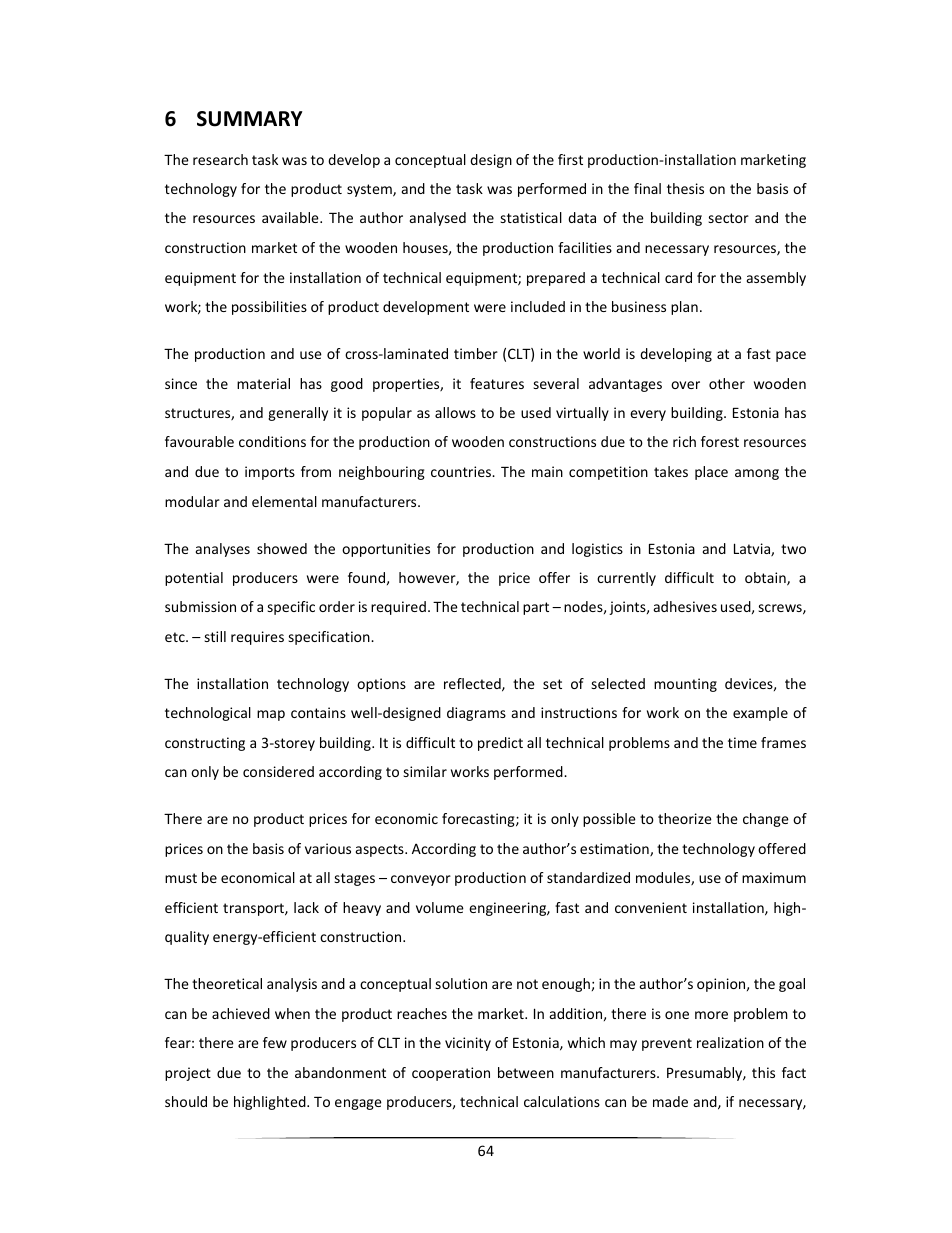  Describe the element at coordinates (421, 880) in the screenshot. I see `conveyor` at that location.
